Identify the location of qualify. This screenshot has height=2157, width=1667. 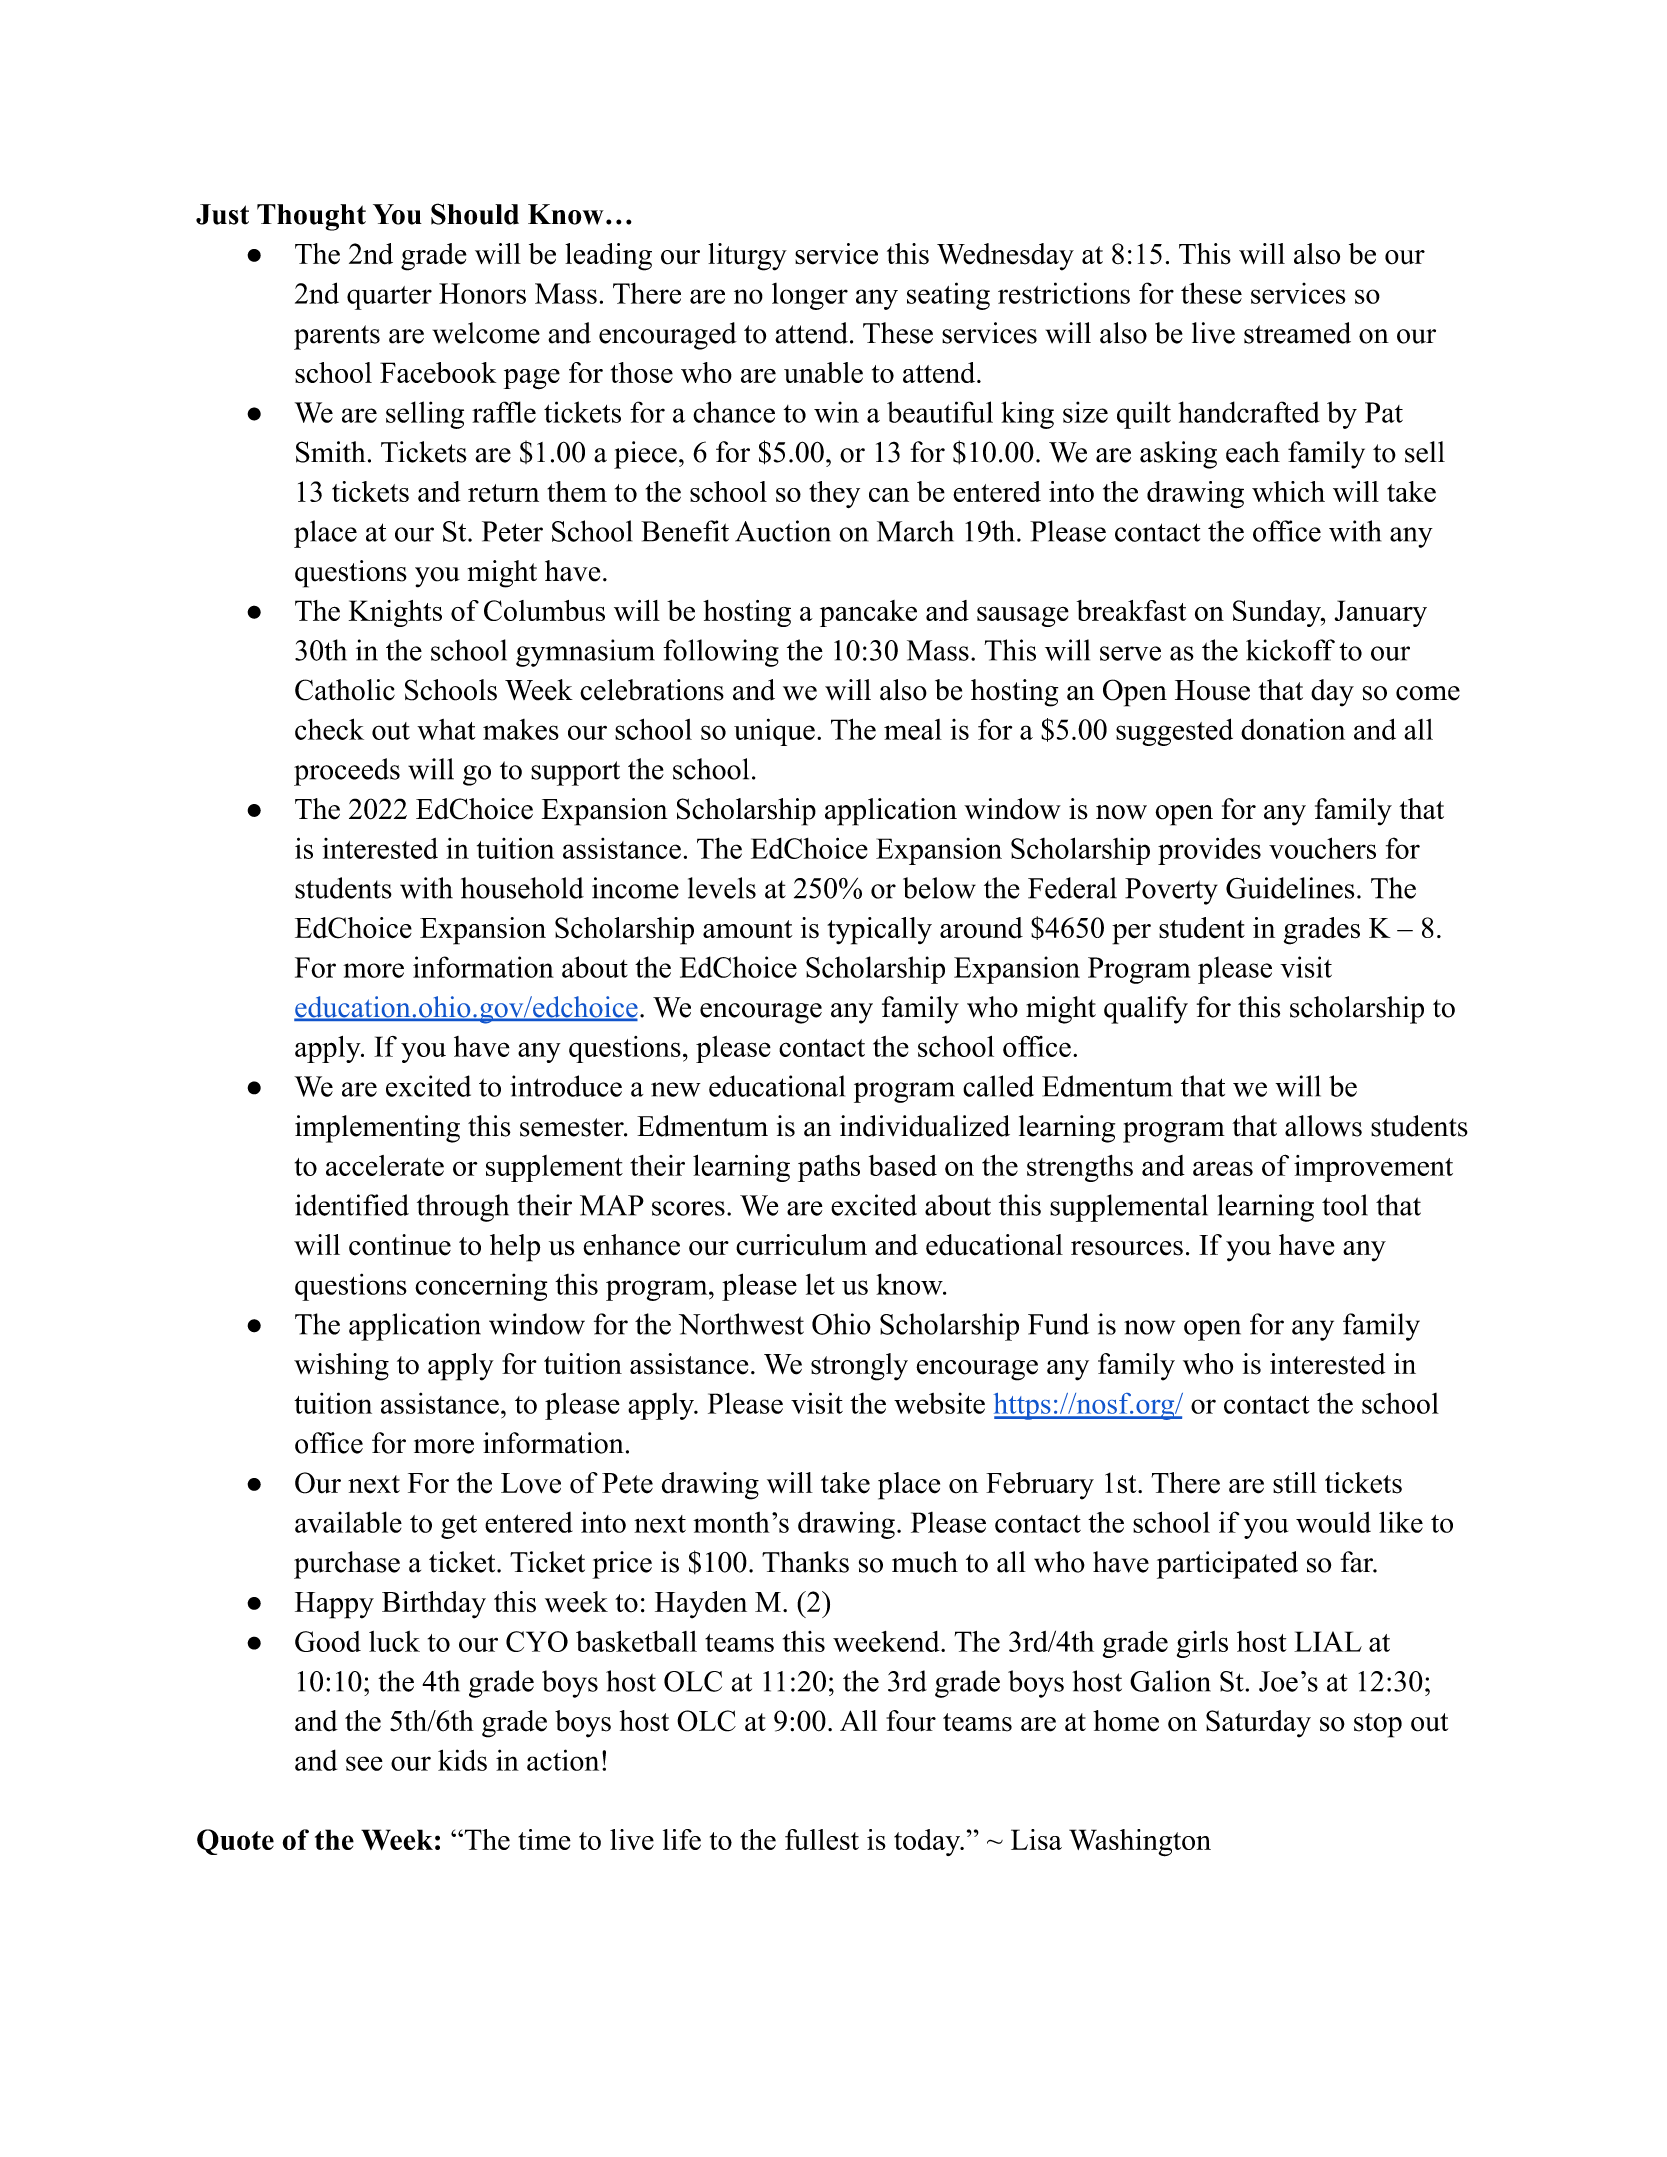
(1146, 1010).
